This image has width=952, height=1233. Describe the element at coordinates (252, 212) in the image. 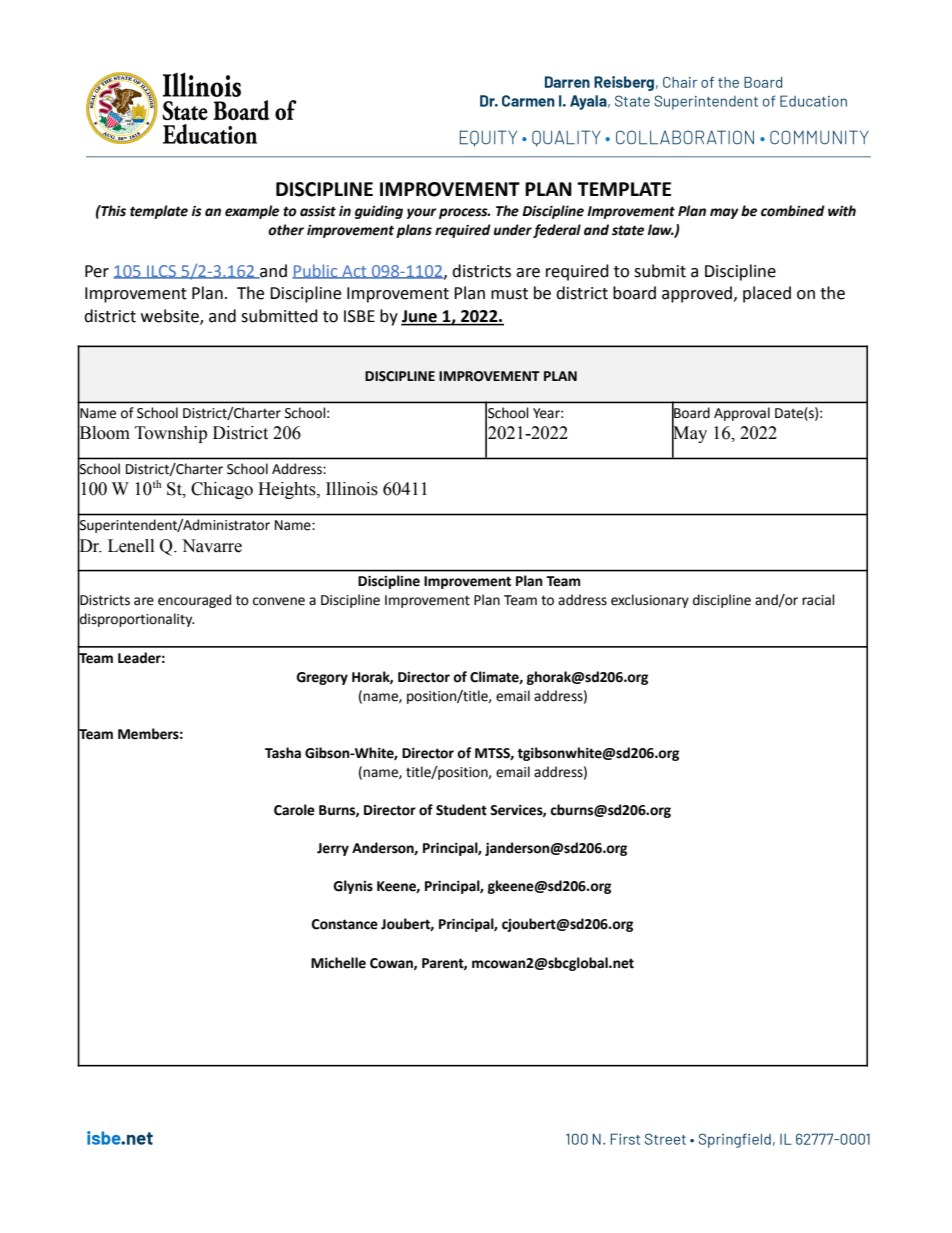

I see `example` at that location.
